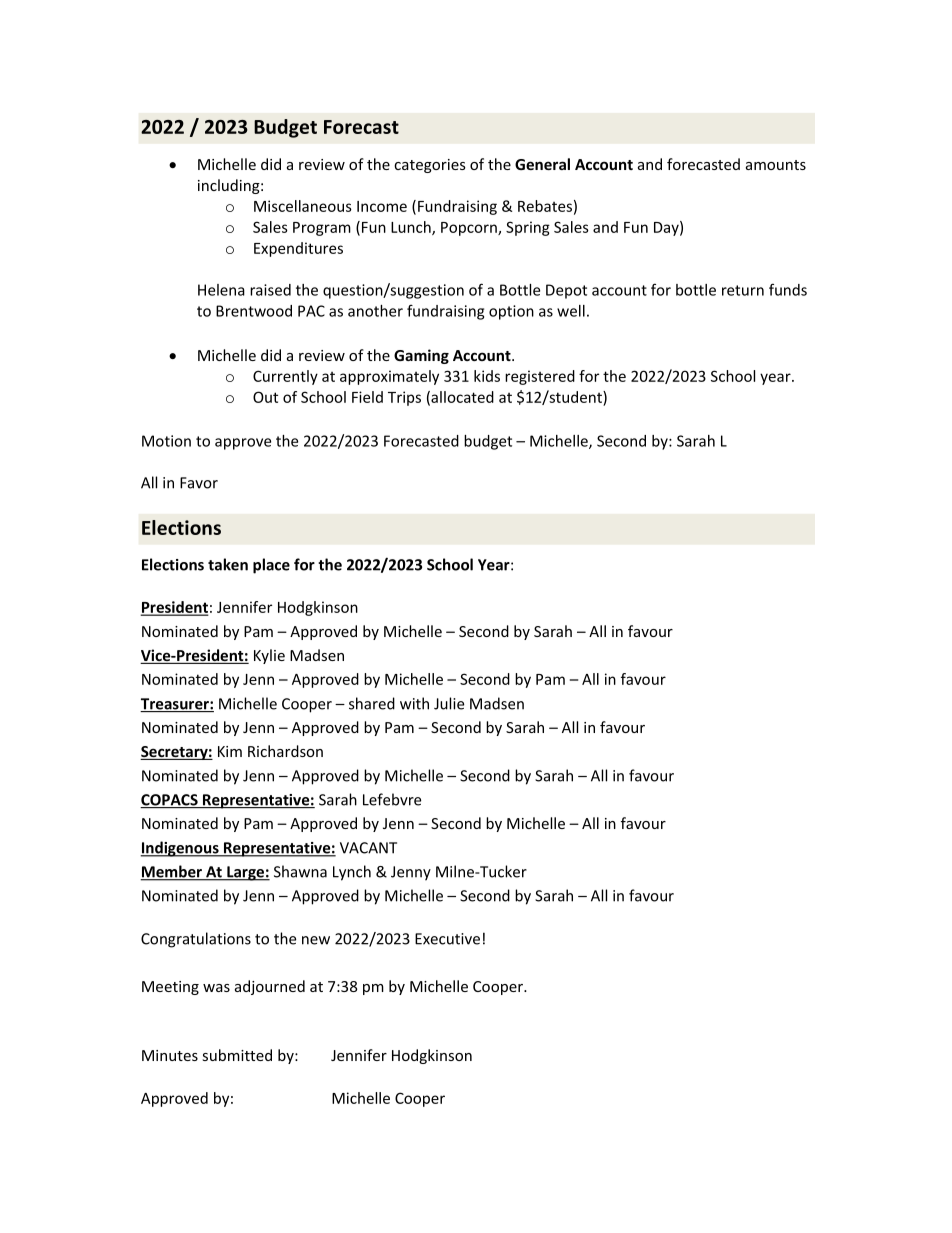 This document has height=1233, width=952. Describe the element at coordinates (414, 703) in the document. I see `with` at that location.
